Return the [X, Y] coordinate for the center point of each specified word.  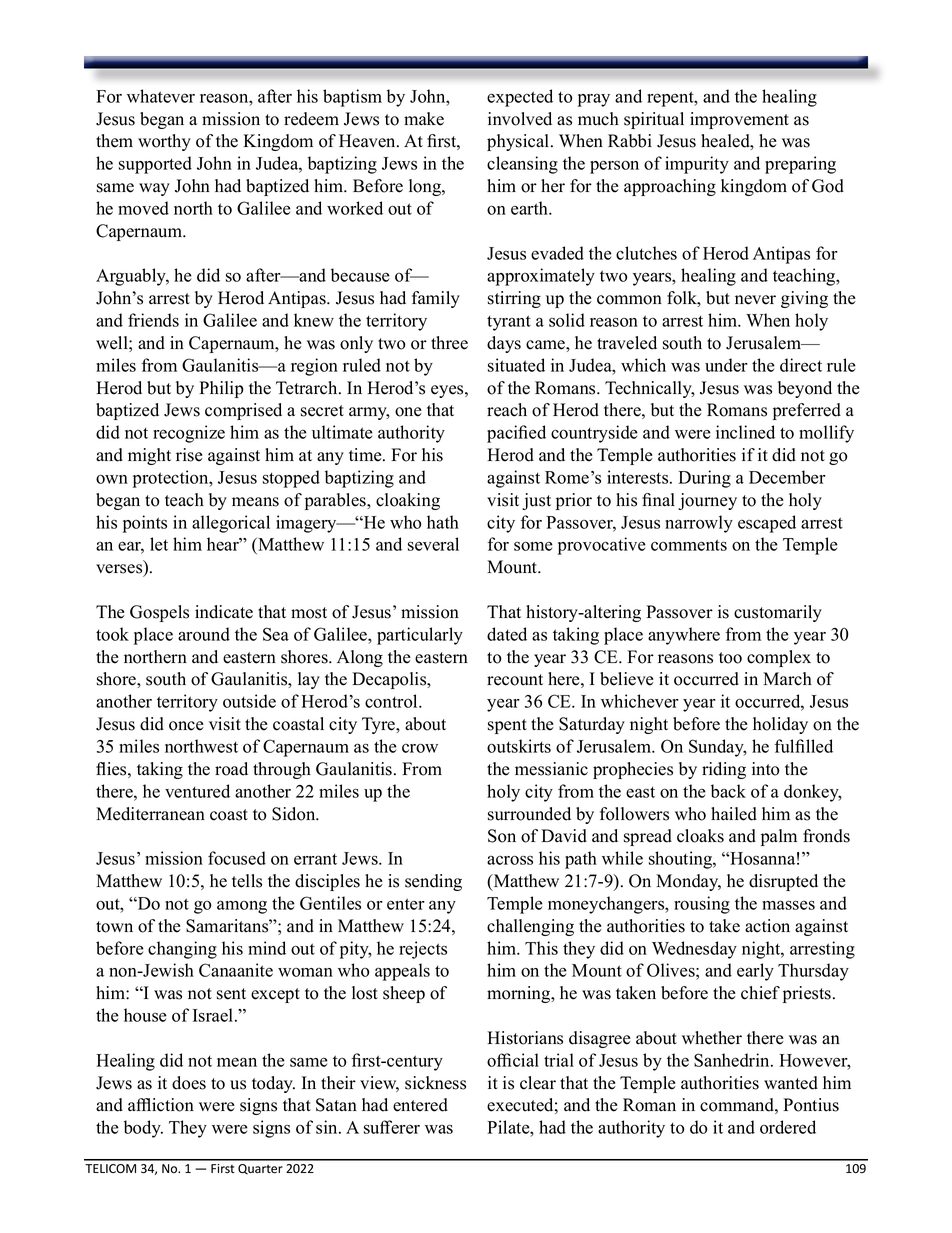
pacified [516, 434]
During [704, 479]
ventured [197, 791]
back [728, 791]
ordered [788, 1127]
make [424, 119]
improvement [739, 120]
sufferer [392, 1127]
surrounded [529, 814]
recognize [189, 434]
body [143, 1129]
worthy [164, 142]
